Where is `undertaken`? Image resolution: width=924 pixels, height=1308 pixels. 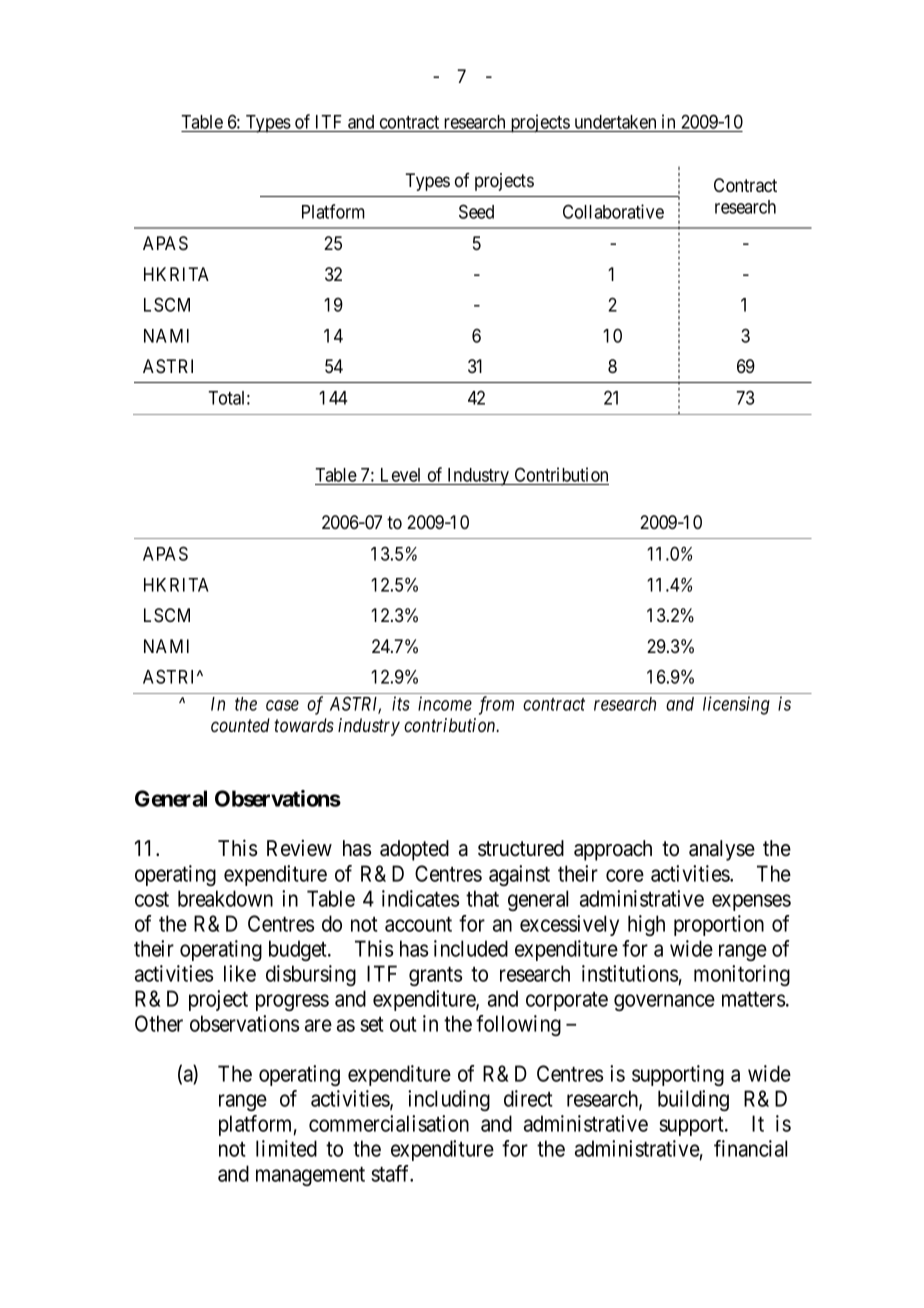
undertaken is located at coordinates (615, 123).
